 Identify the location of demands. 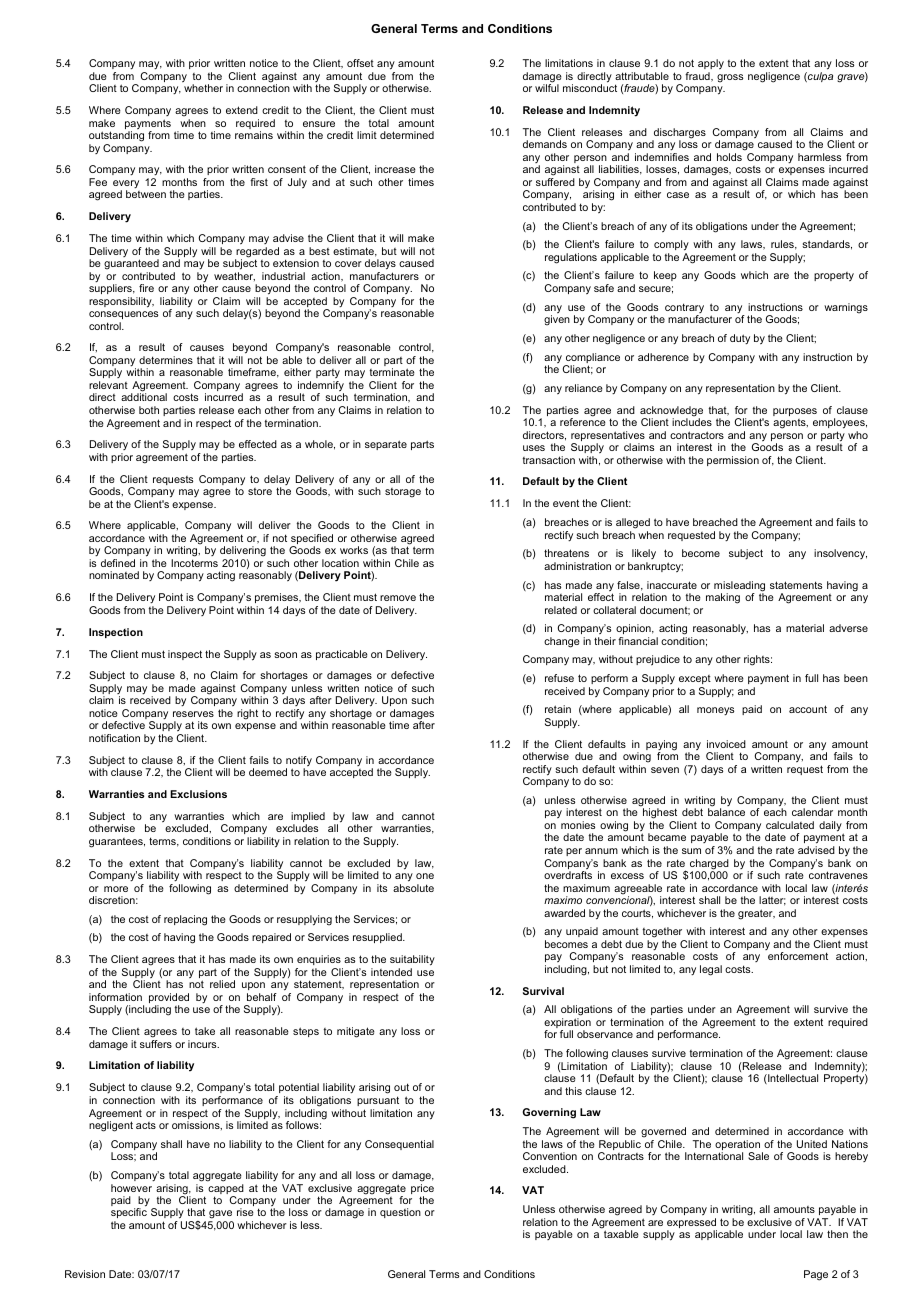
(545, 144).
